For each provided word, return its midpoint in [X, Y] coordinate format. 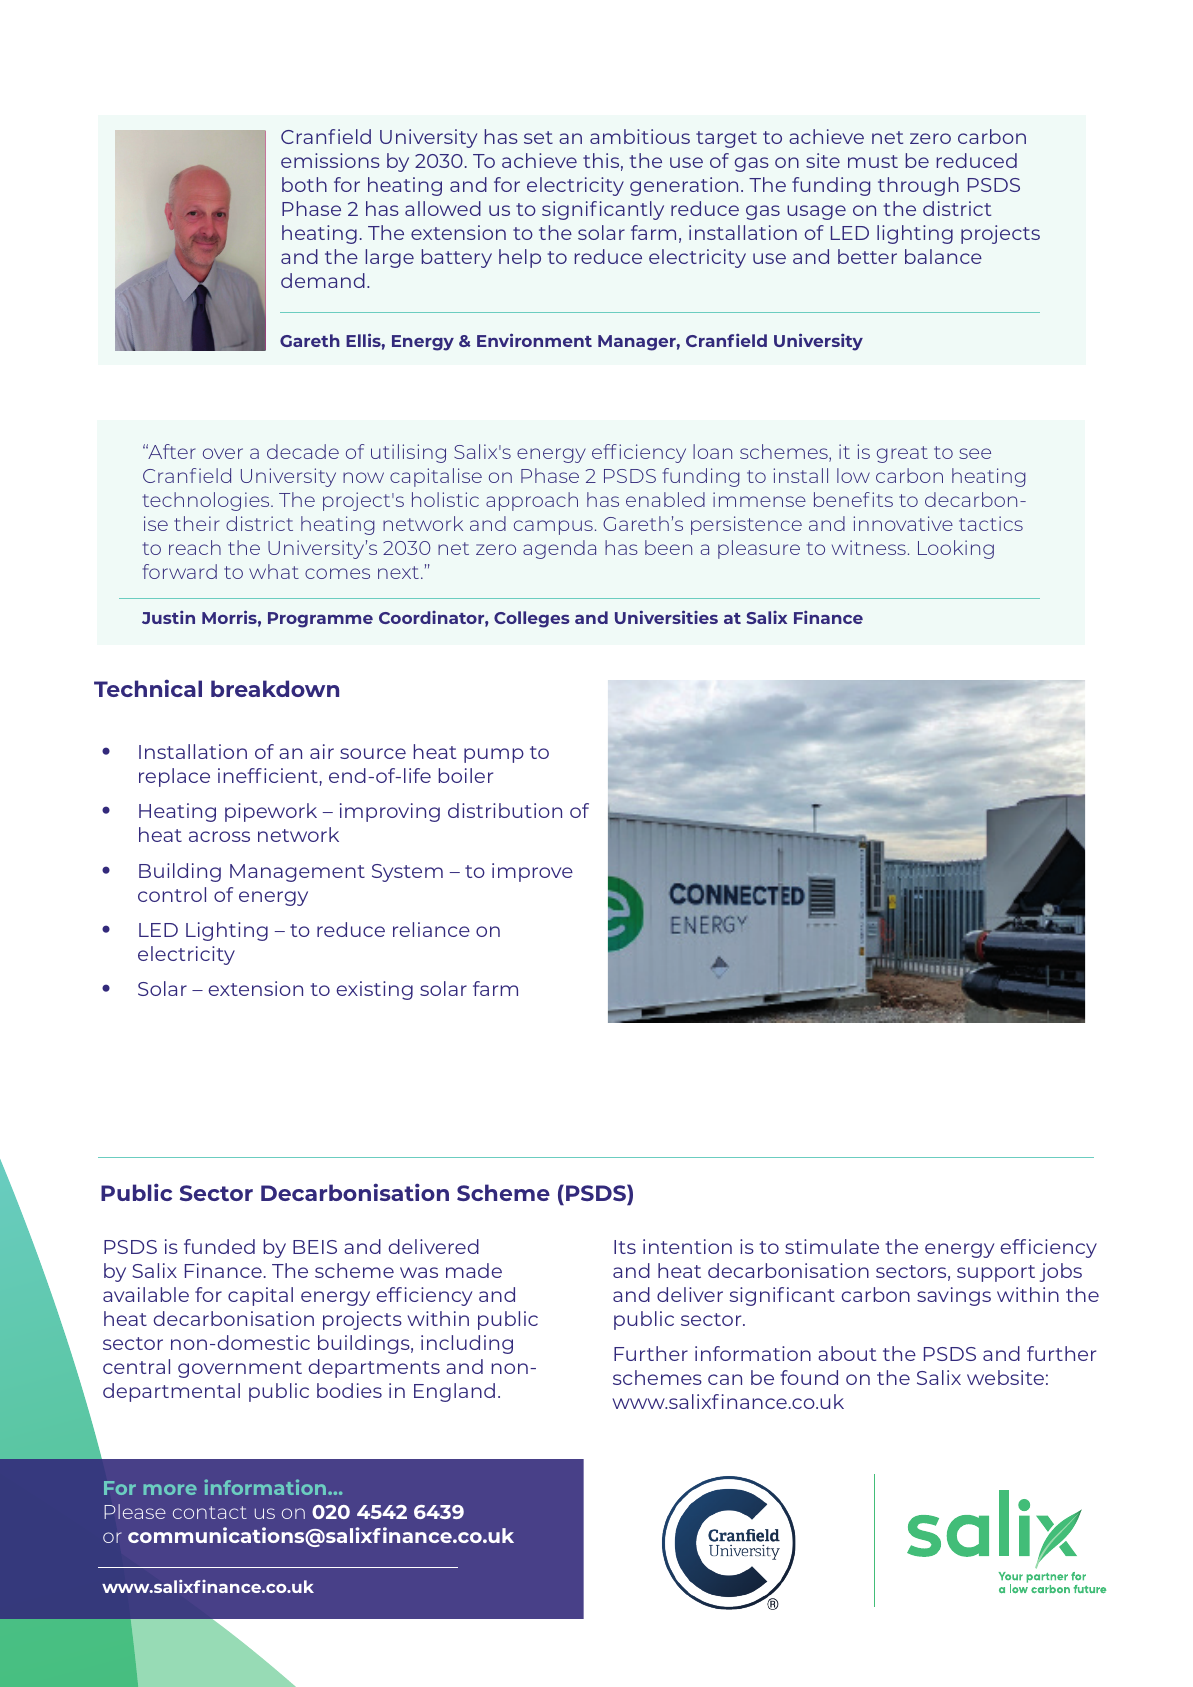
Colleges [532, 619]
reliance [431, 929]
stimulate [832, 1246]
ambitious [640, 136]
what [274, 571]
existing [374, 990]
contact [210, 1512]
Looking [956, 549]
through [918, 186]
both [304, 184]
